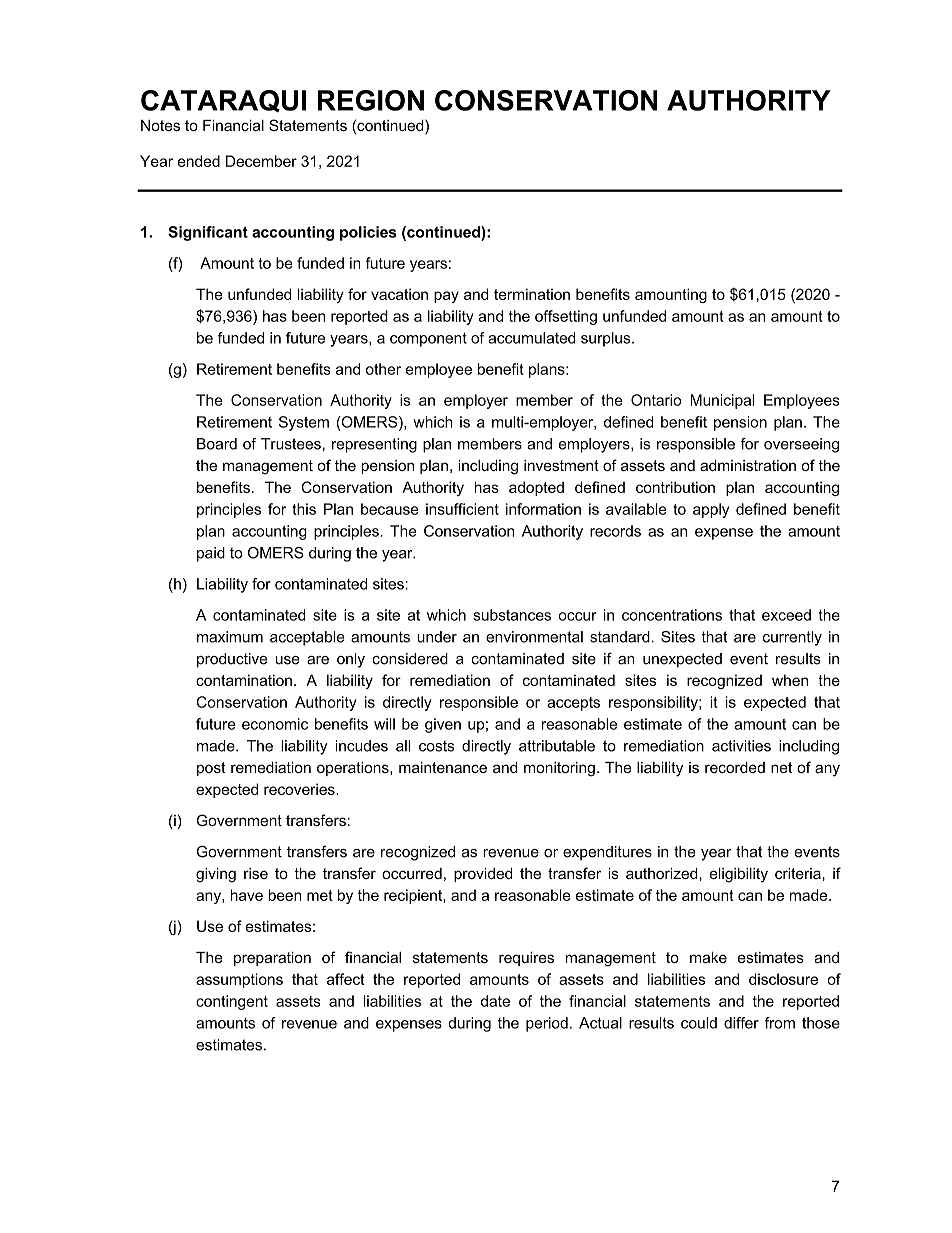 This screenshot has width=952, height=1233. I want to click on productive, so click(232, 660).
